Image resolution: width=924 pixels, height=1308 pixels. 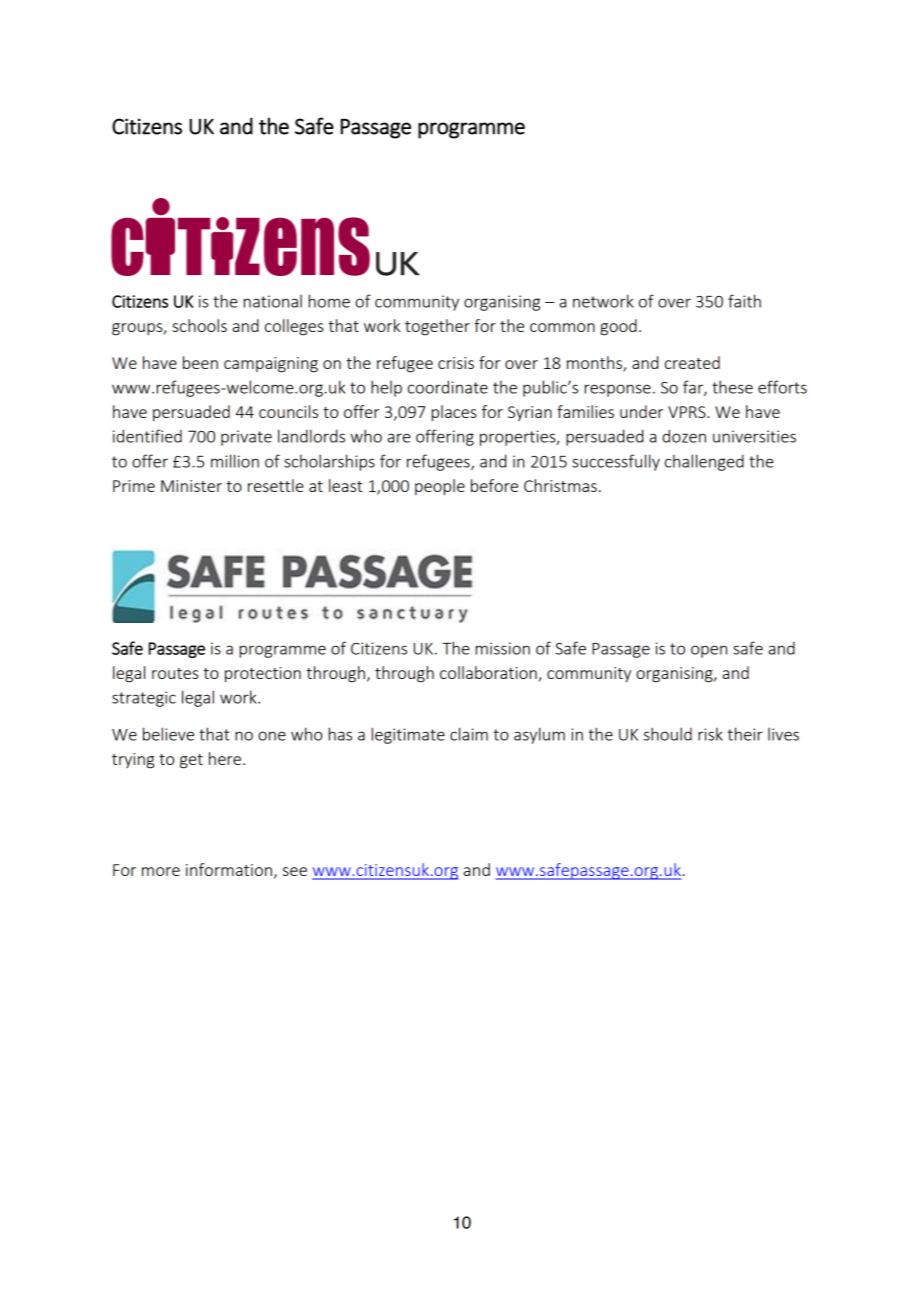 What do you see at coordinates (175, 673) in the screenshot?
I see `routes` at bounding box center [175, 673].
